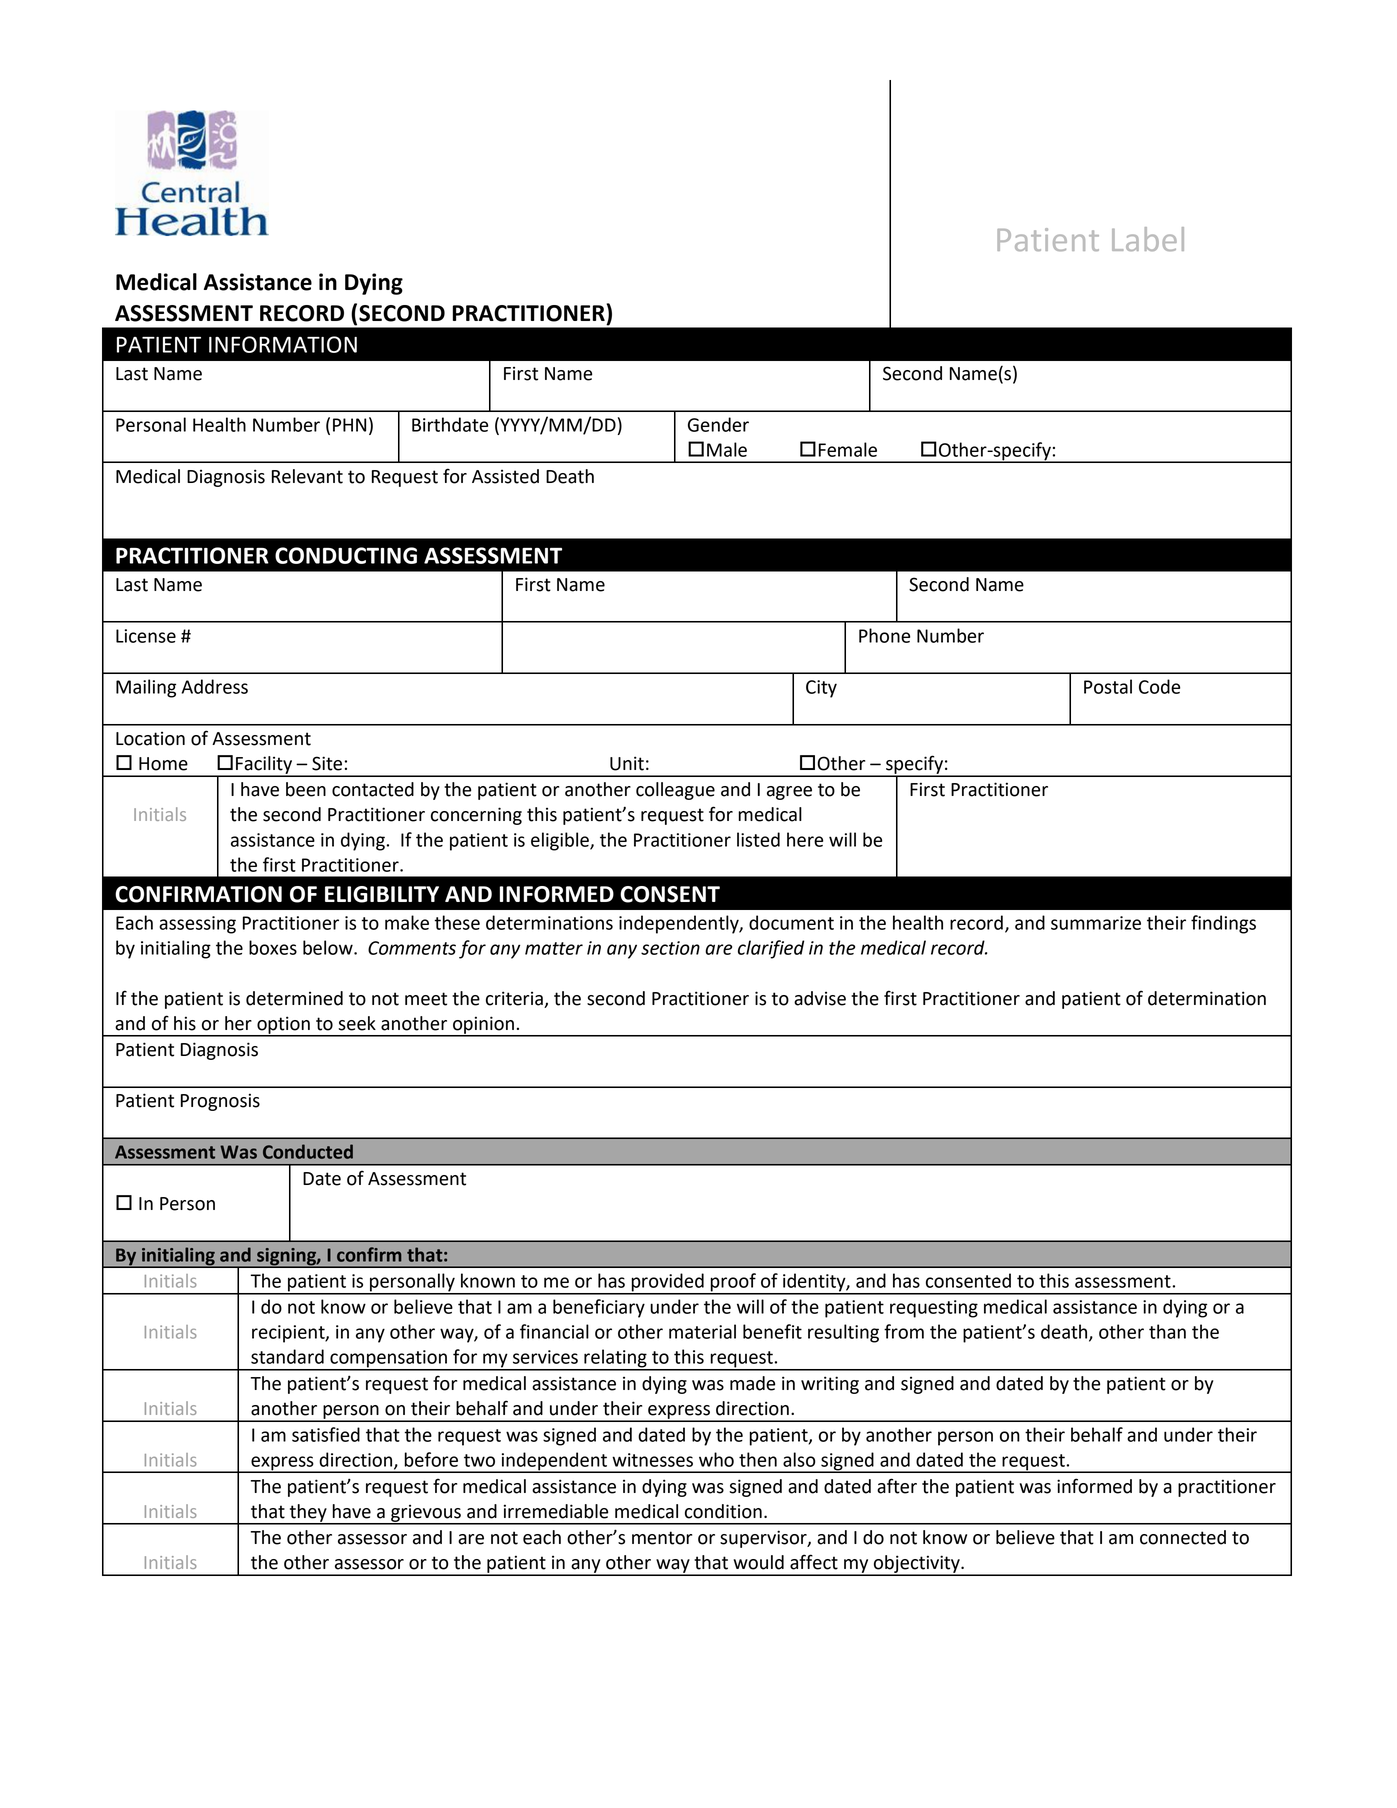 The height and width of the screenshot is (1808, 1397). I want to click on mentor, so click(662, 1538).
